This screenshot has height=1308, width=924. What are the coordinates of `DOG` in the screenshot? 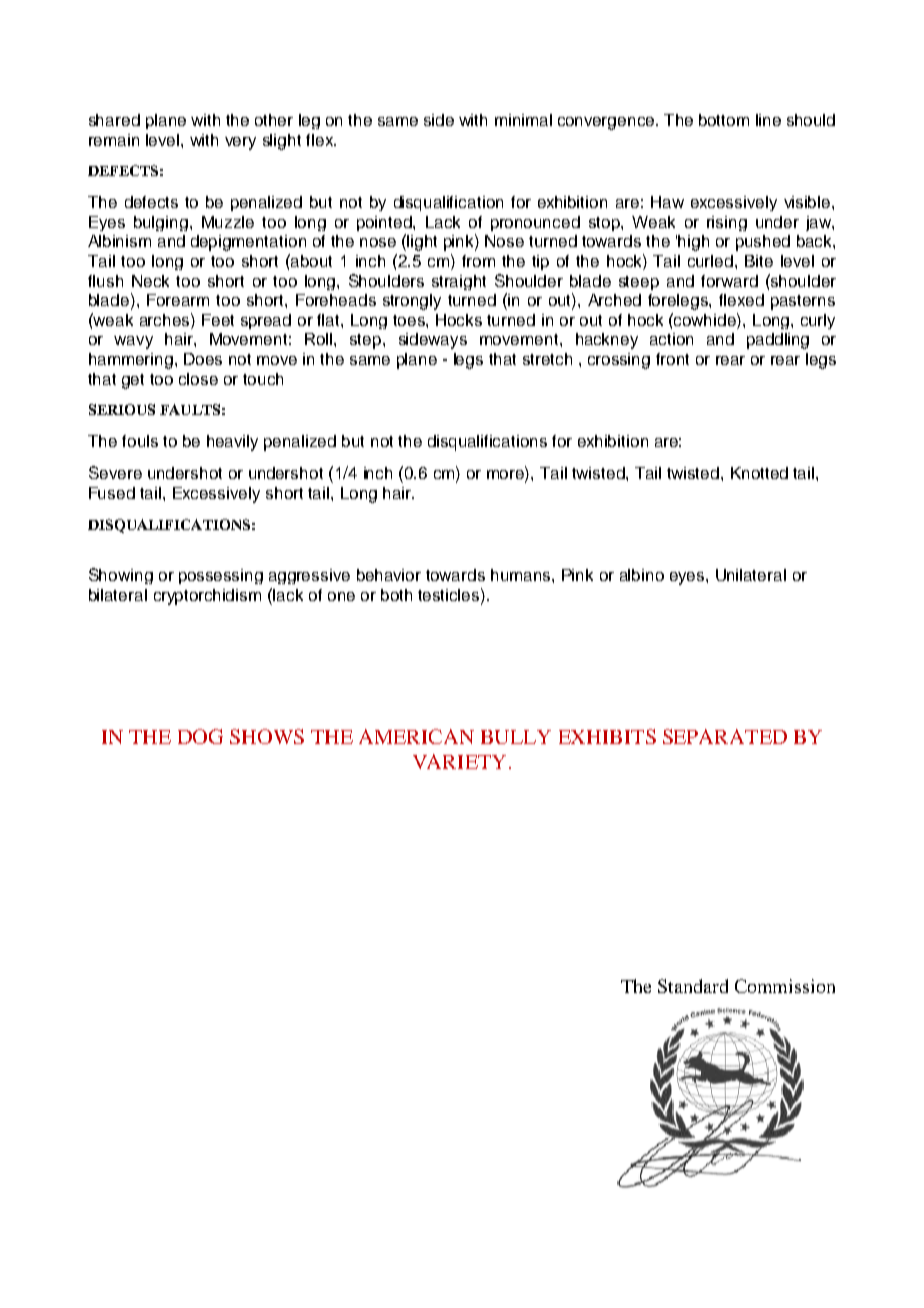 It's located at (200, 736).
